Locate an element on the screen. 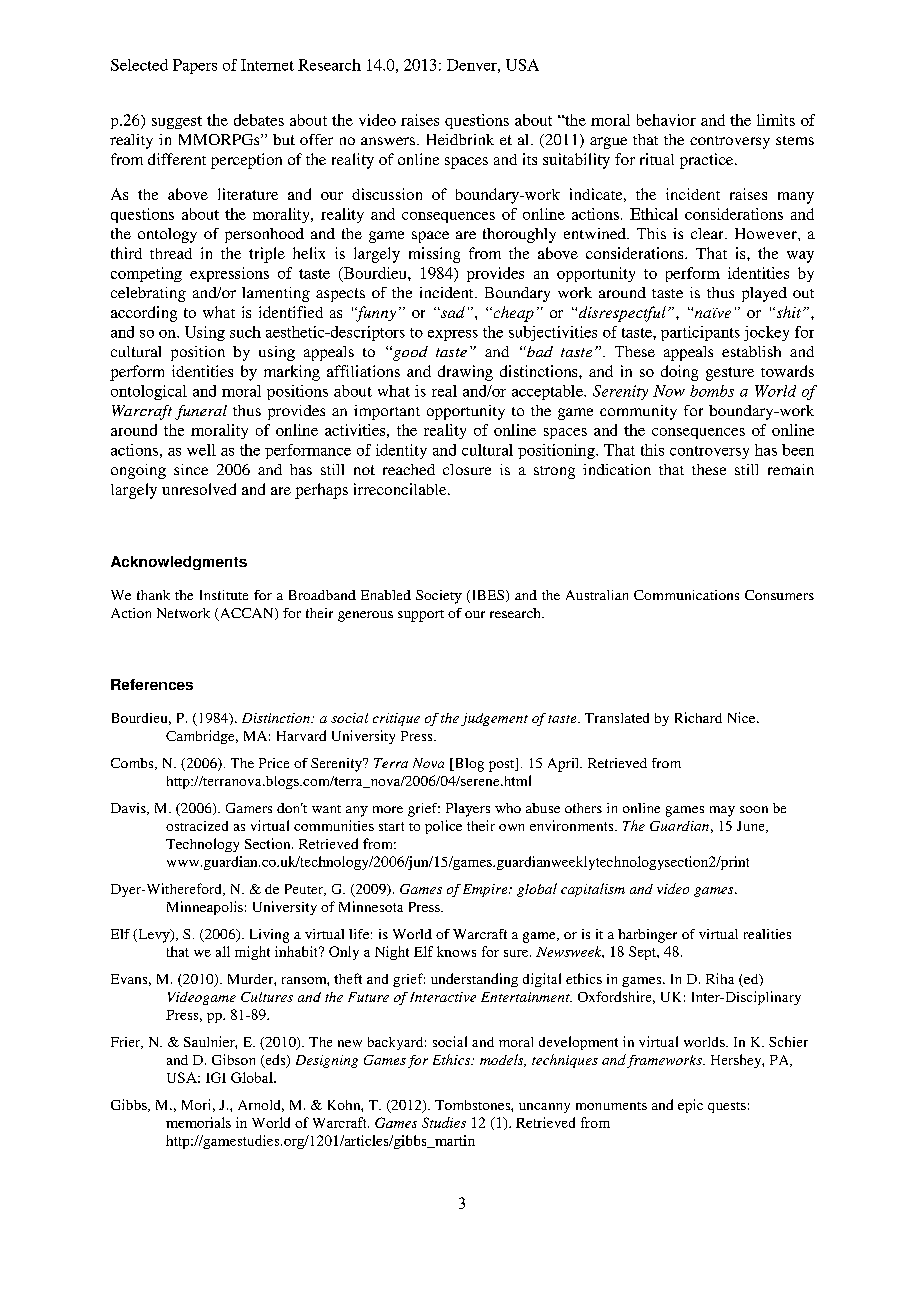  answers is located at coordinates (388, 141).
